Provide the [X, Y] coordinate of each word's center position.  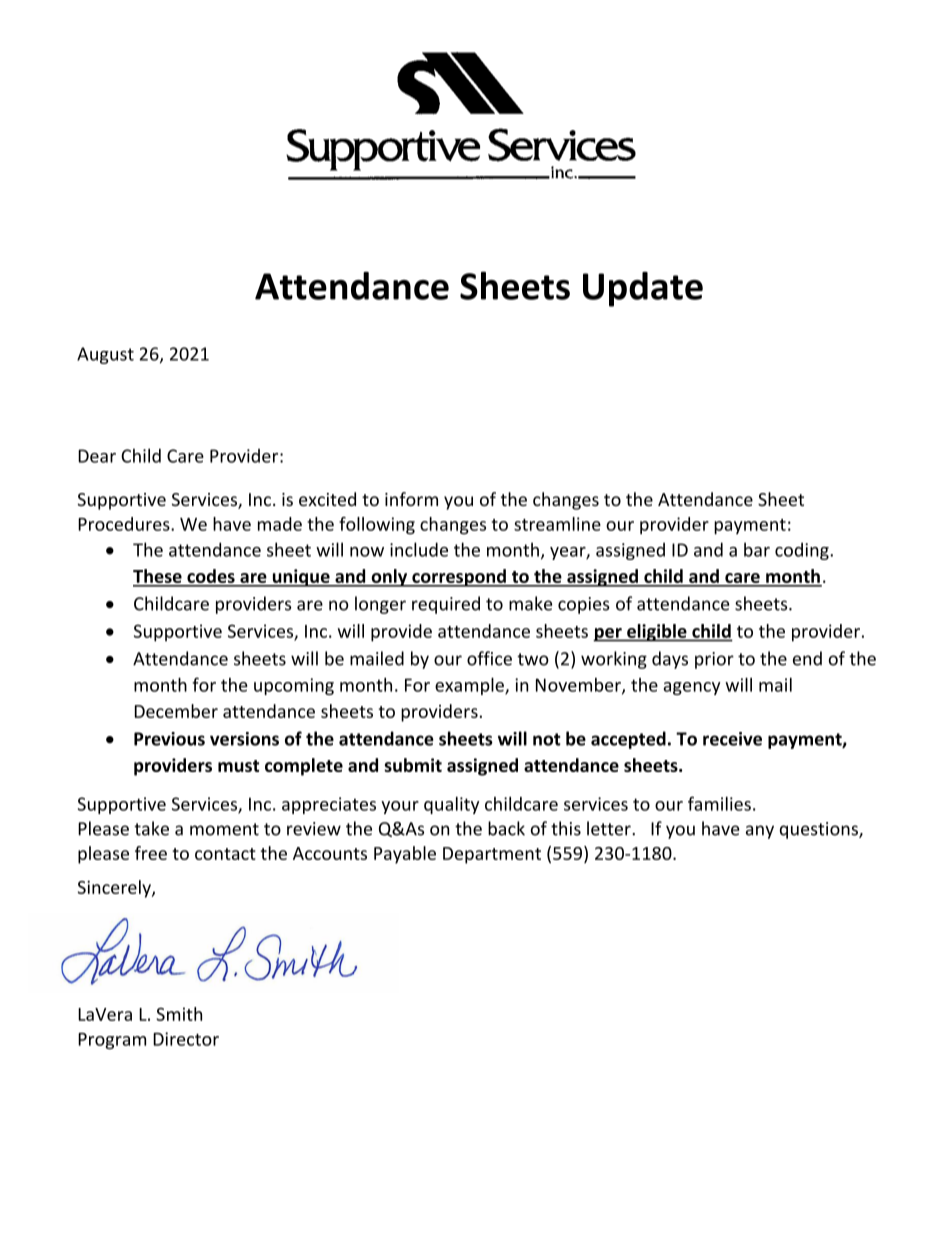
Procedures [125, 524]
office [489, 658]
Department [492, 855]
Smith [179, 1014]
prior [714, 660]
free [151, 853]
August [105, 355]
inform [411, 499]
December [176, 711]
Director [186, 1039]
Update [643, 289]
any [760, 832]
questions [820, 830]
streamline [557, 524]
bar [757, 549]
